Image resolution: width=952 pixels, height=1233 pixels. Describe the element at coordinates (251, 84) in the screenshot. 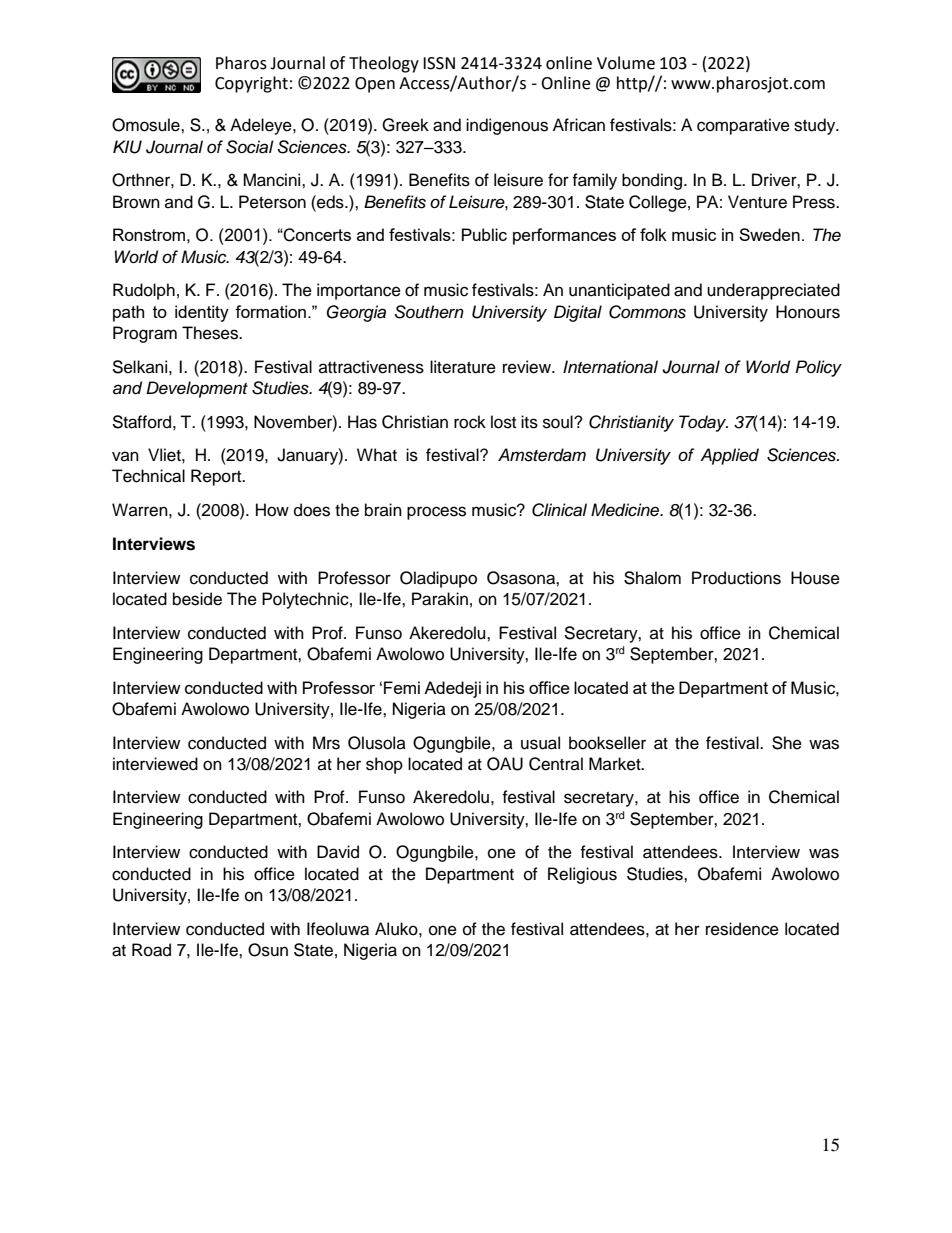

I see `Copyright` at that location.
